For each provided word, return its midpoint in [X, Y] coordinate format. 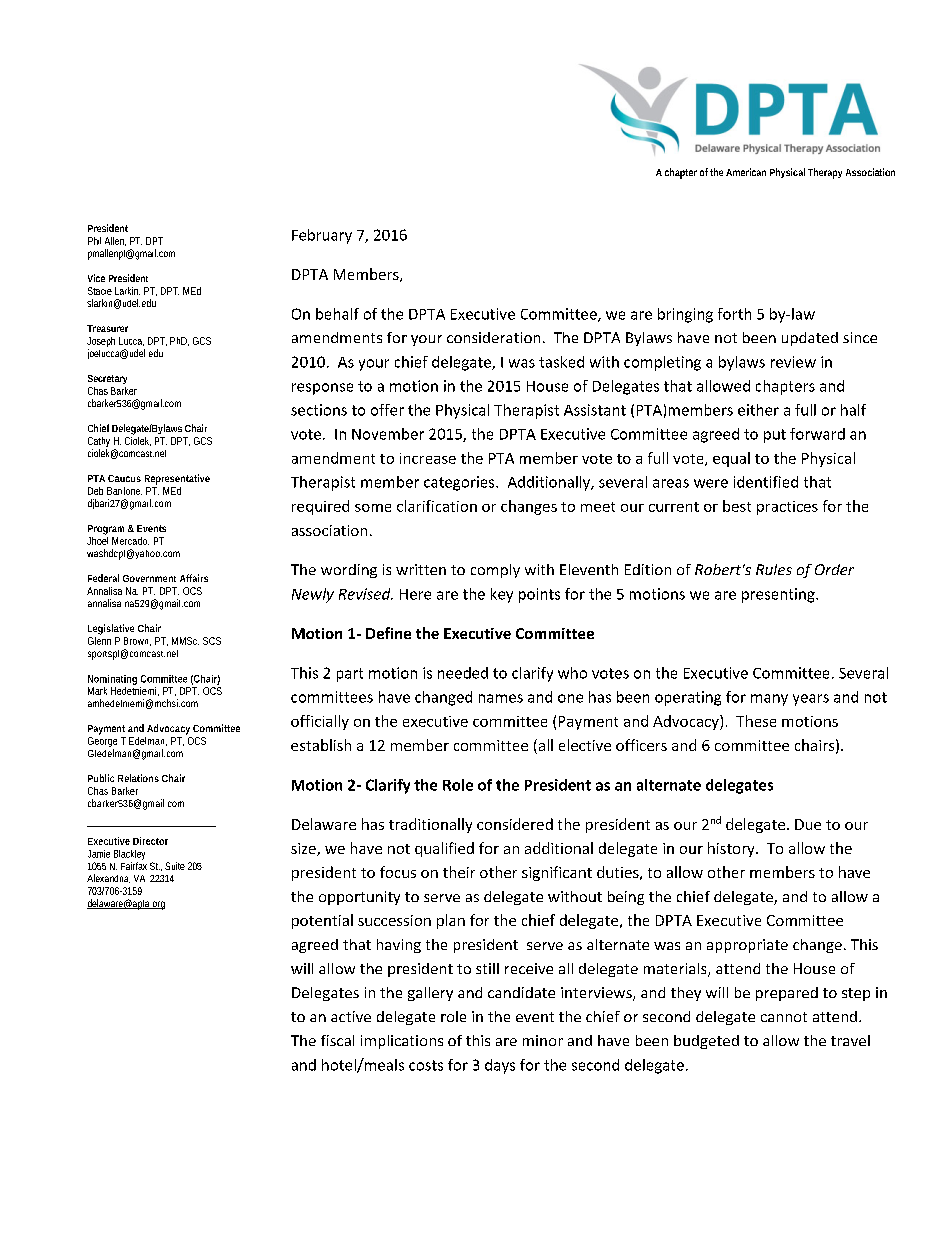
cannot [784, 1017]
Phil [94, 241]
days [500, 1066]
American [746, 172]
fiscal [337, 1040]
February [322, 236]
